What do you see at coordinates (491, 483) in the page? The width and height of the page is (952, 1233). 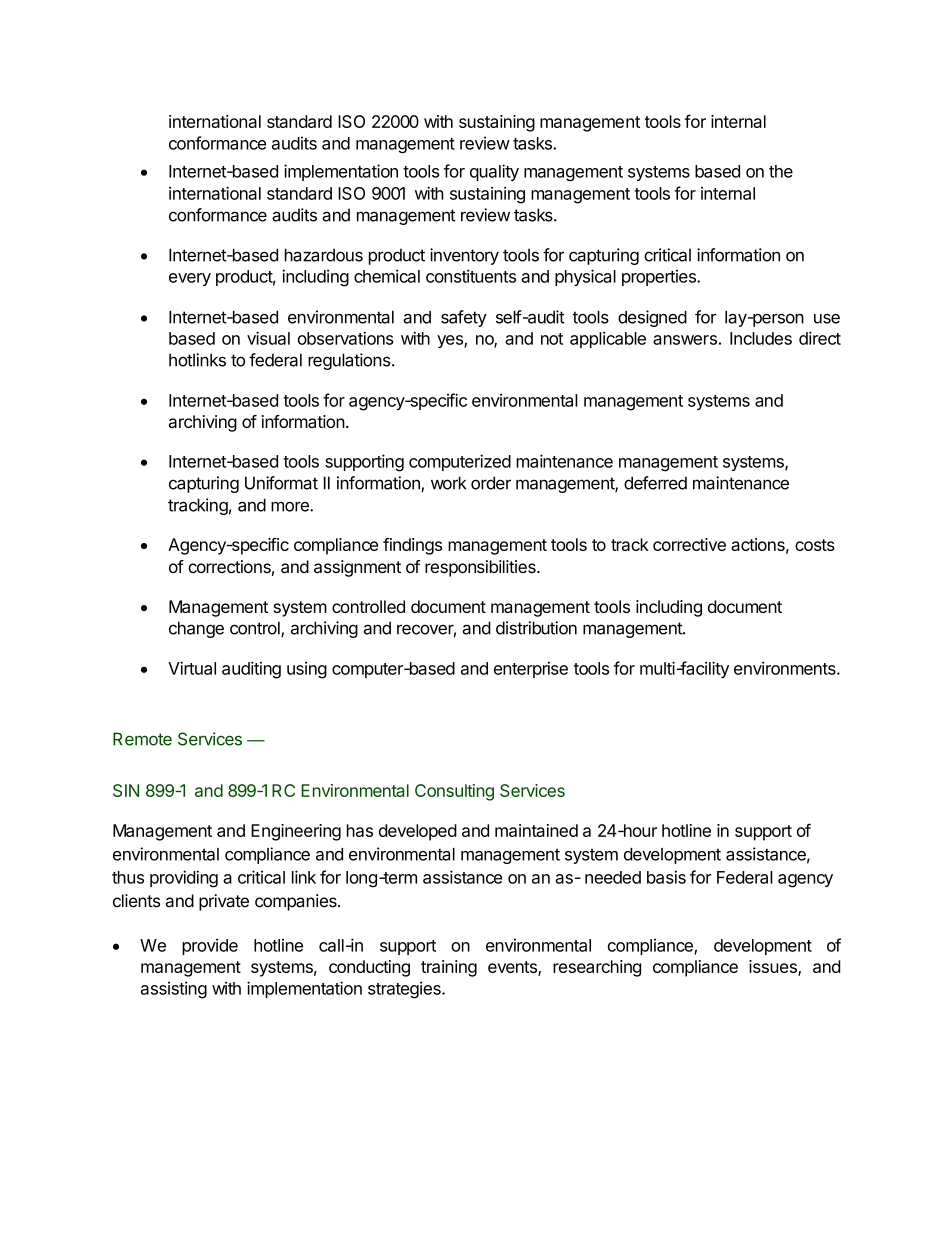 I see `order` at bounding box center [491, 483].
